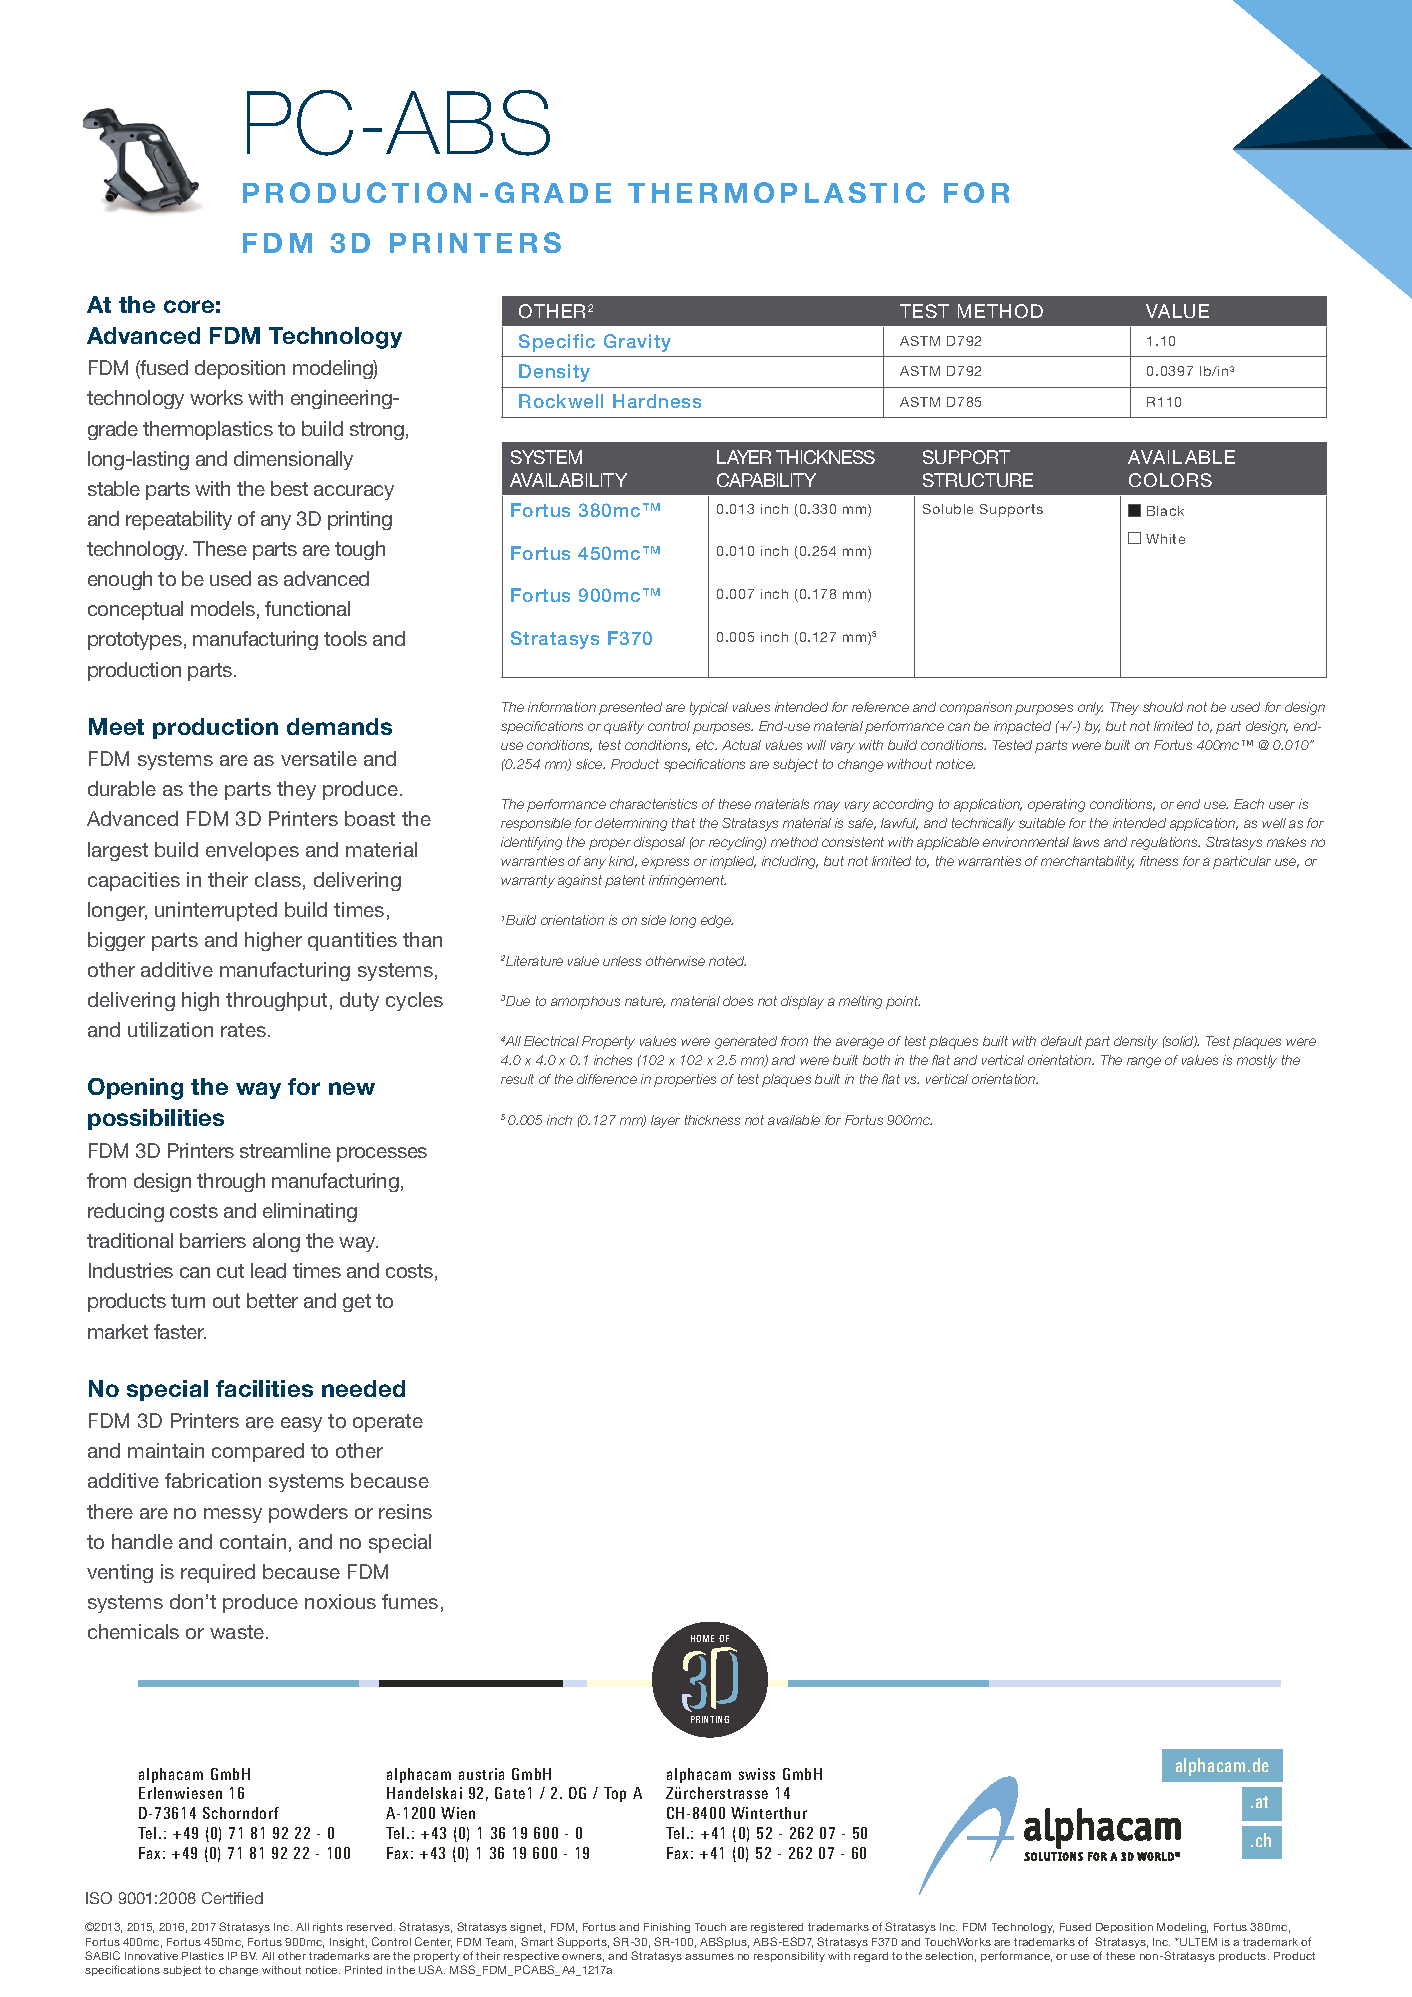 This screenshot has height=1997, width=1412. What do you see at coordinates (253, 1541) in the screenshot?
I see `contain` at bounding box center [253, 1541].
